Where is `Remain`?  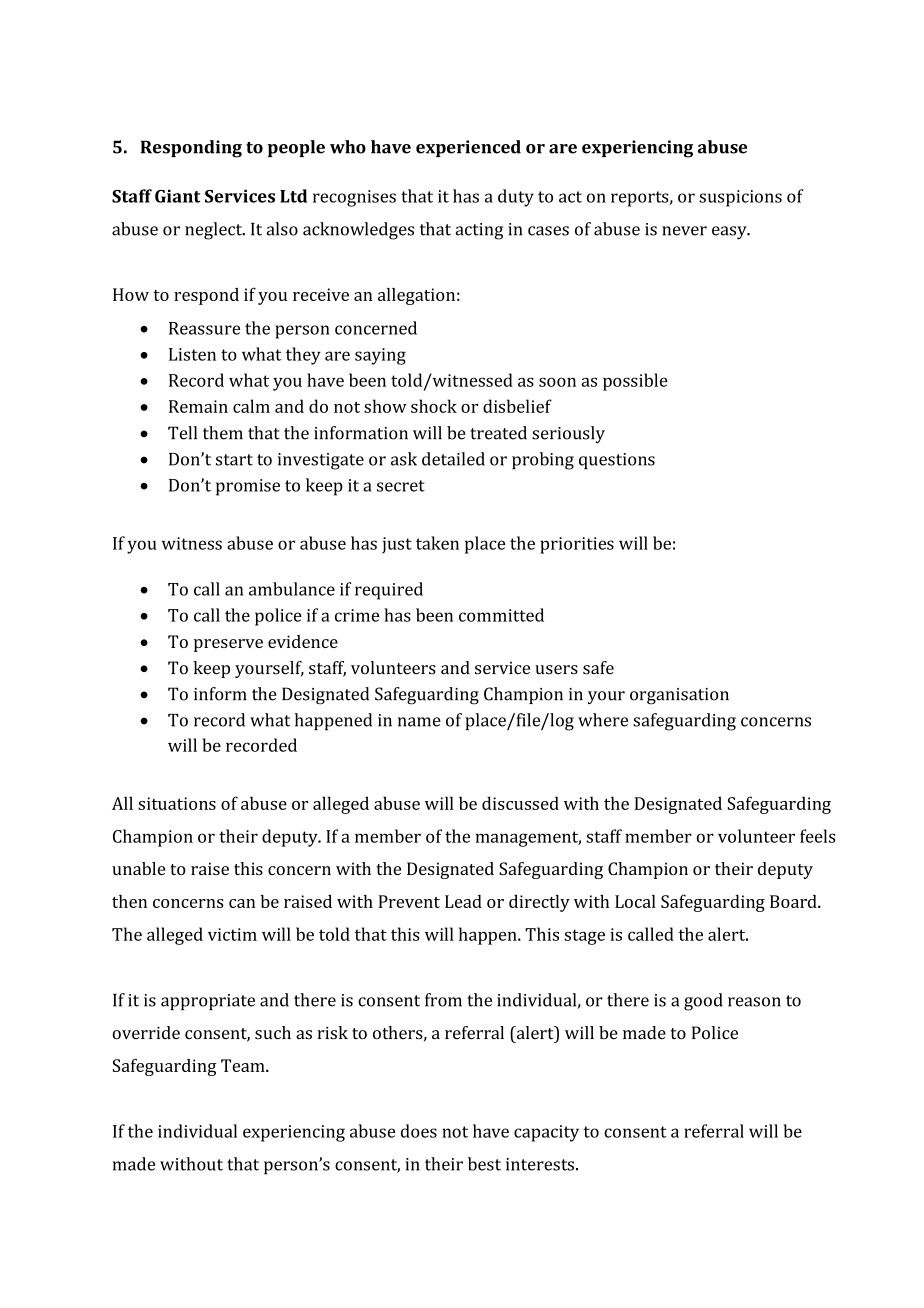 Remain is located at coordinates (198, 406).
